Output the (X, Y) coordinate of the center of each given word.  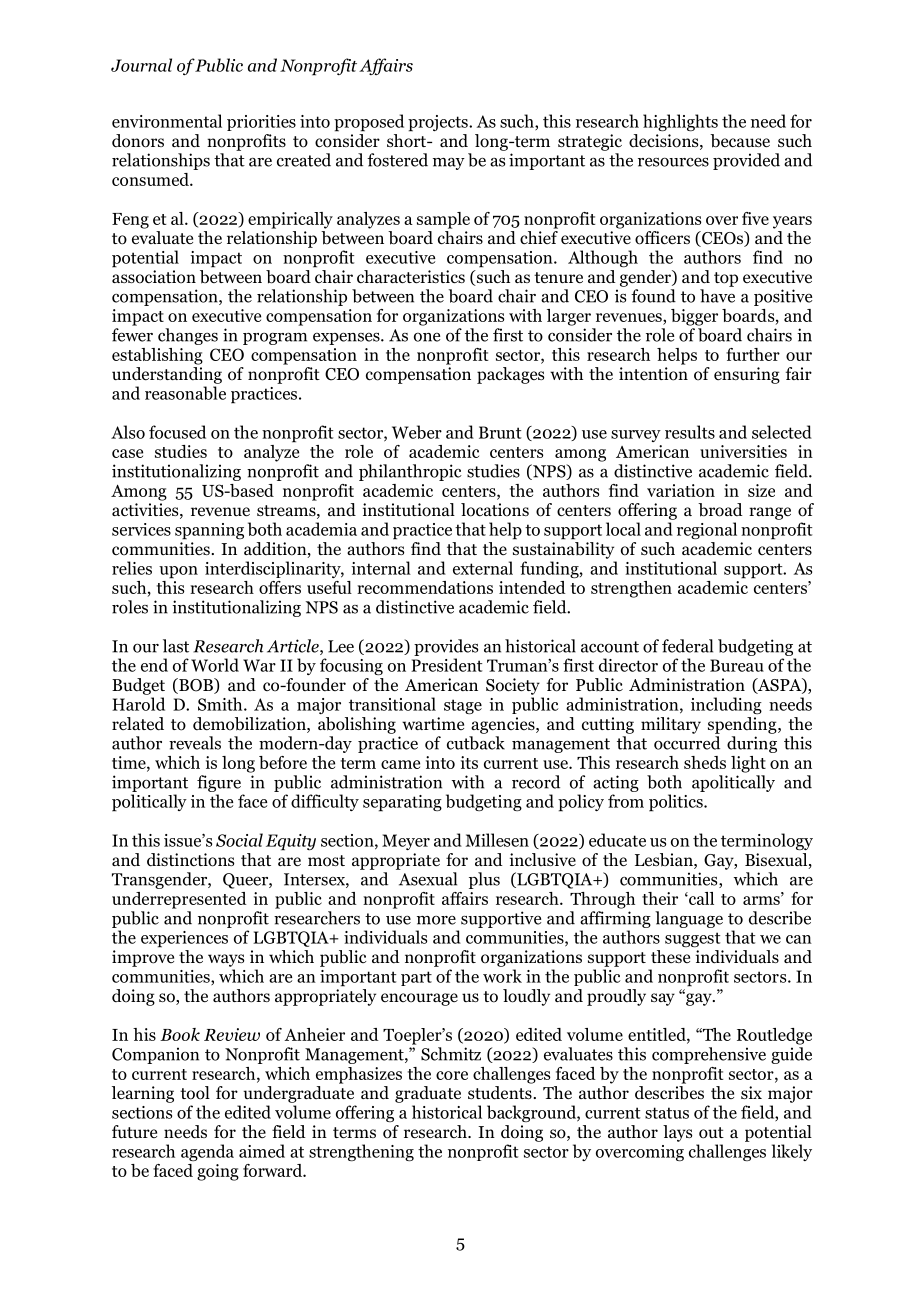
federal (687, 646)
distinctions (190, 860)
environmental (167, 121)
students (500, 1093)
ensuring (747, 375)
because (740, 141)
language (689, 919)
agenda (207, 1152)
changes (188, 336)
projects (439, 123)
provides (446, 647)
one (427, 337)
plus (484, 880)
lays (677, 1133)
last (176, 646)
